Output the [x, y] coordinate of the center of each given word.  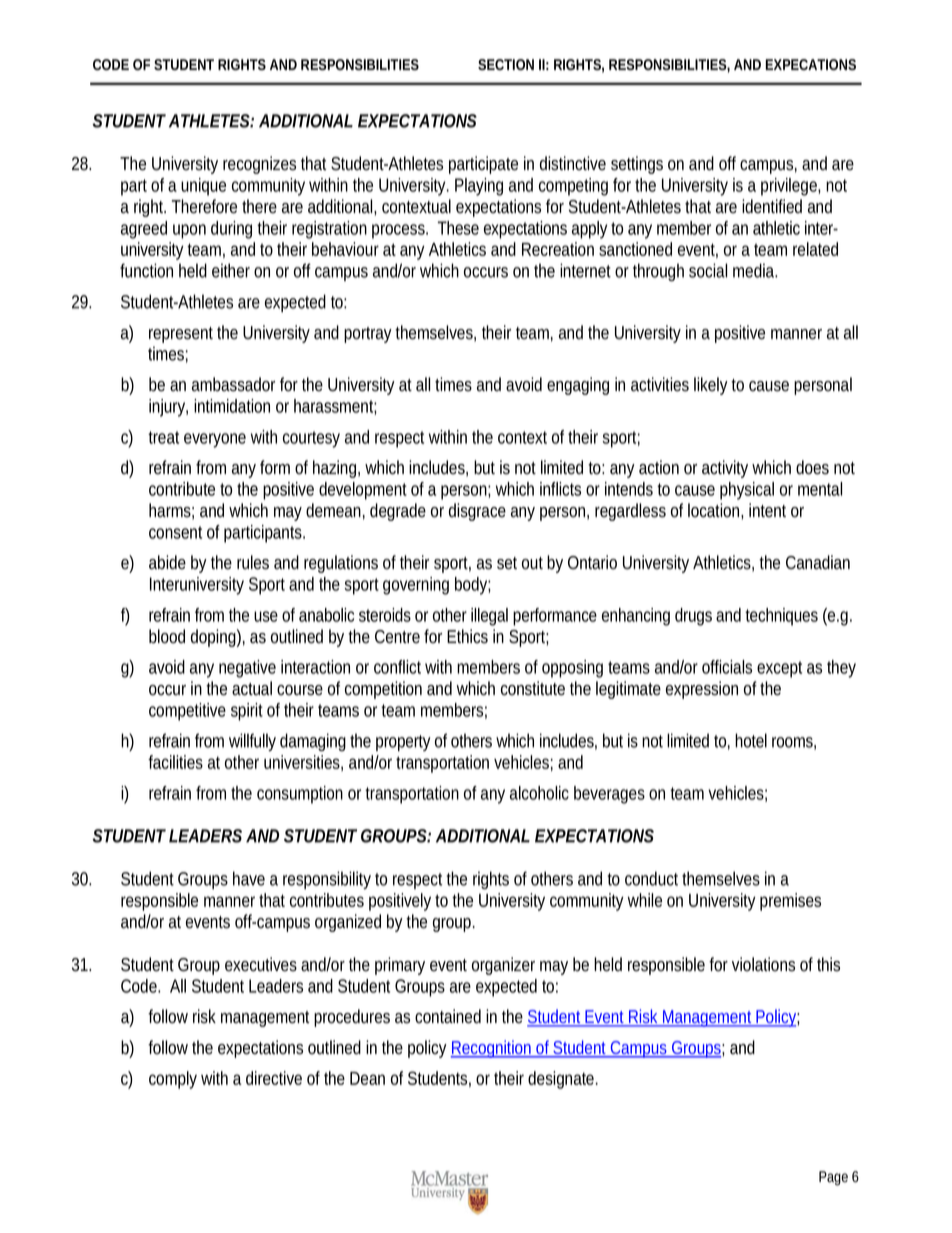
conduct [654, 878]
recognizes [262, 165]
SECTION [506, 64]
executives [263, 964]
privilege [790, 187]
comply [175, 1080]
